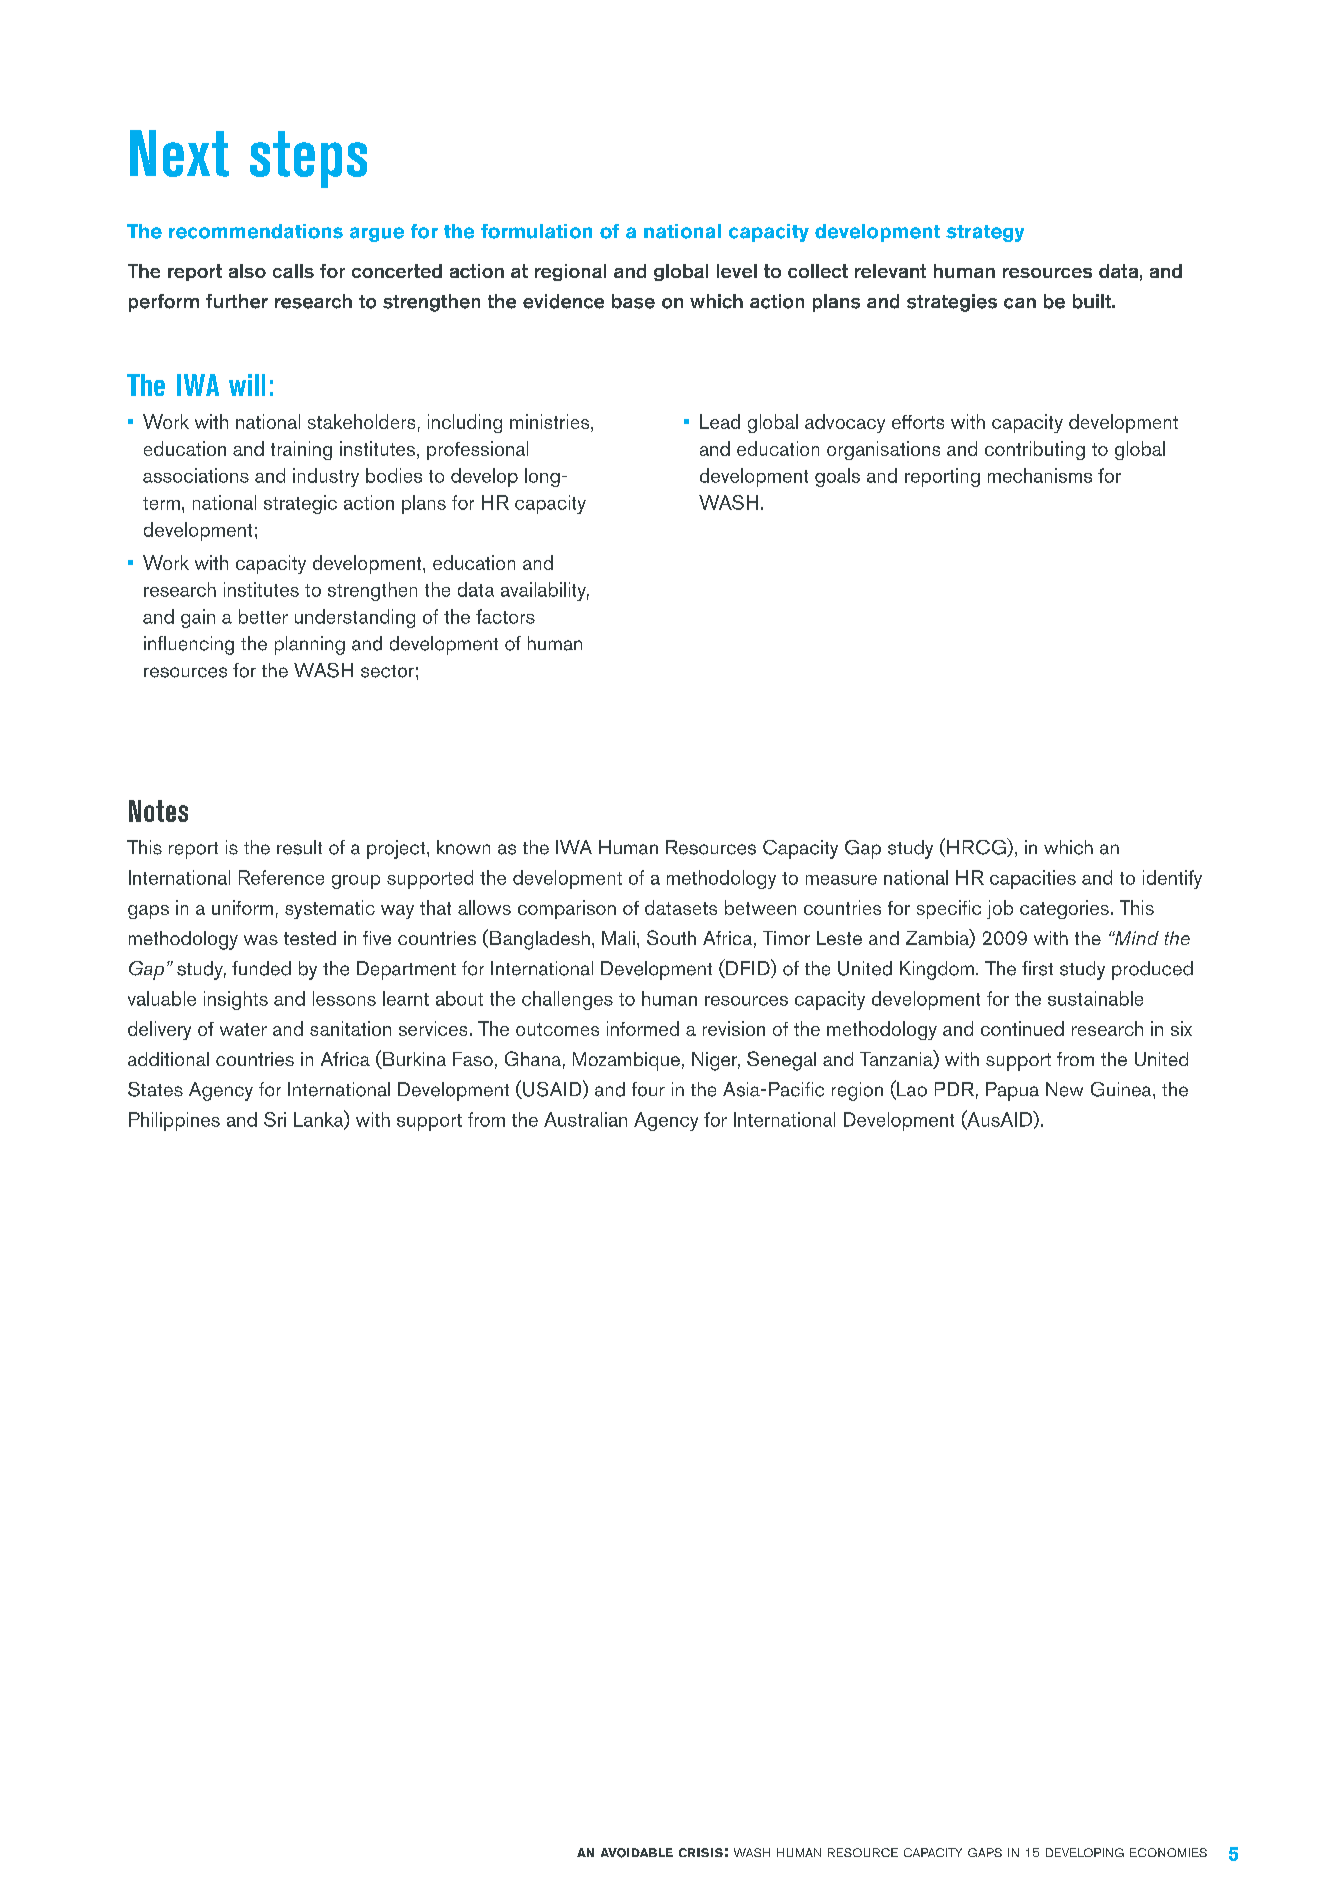 The width and height of the screenshot is (1335, 1889). Describe the element at coordinates (310, 645) in the screenshot. I see `planning` at that location.
